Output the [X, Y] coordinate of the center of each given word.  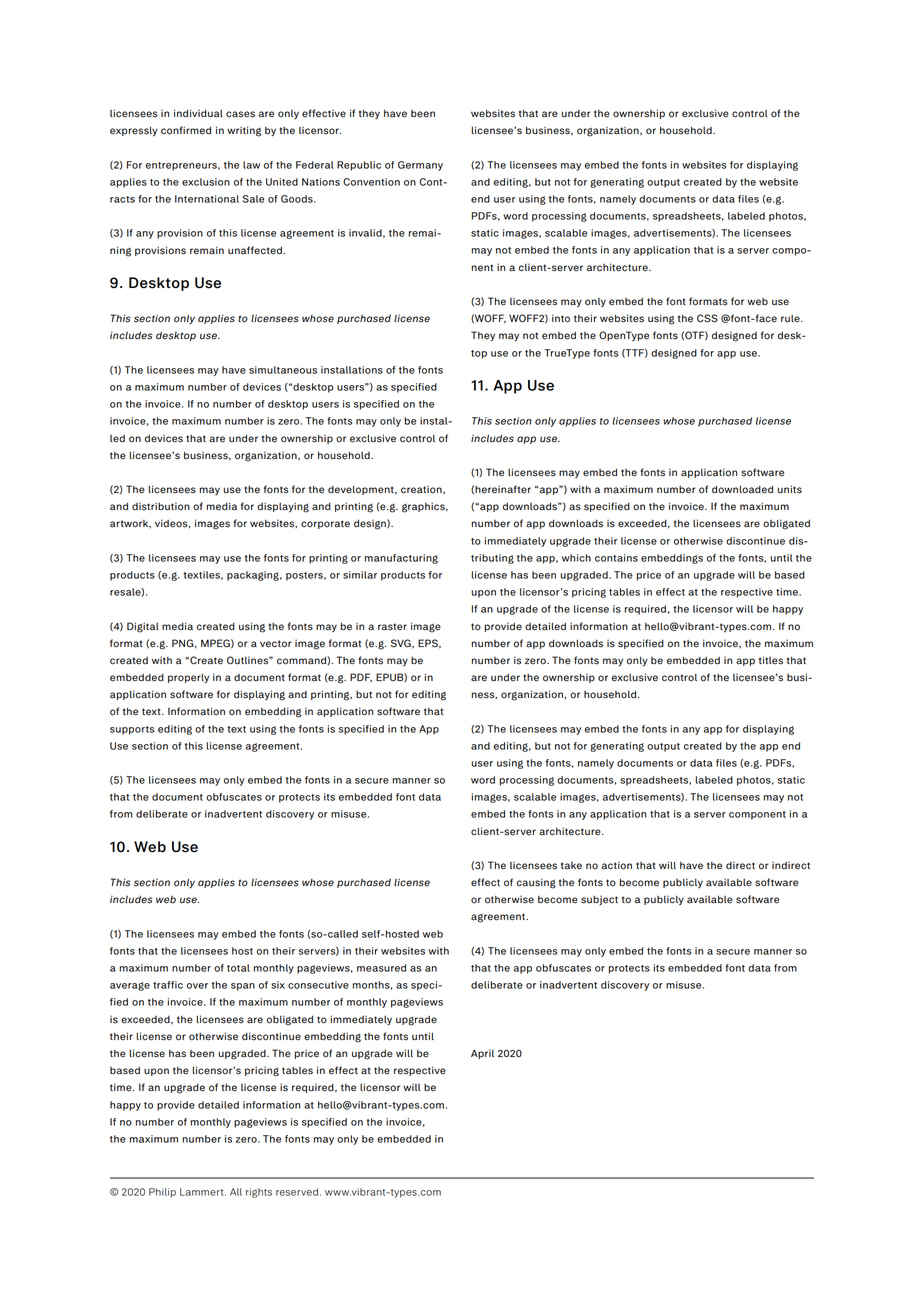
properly [188, 678]
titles [771, 660]
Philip [162, 1193]
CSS [707, 318]
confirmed [186, 130]
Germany [420, 166]
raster [392, 627]
